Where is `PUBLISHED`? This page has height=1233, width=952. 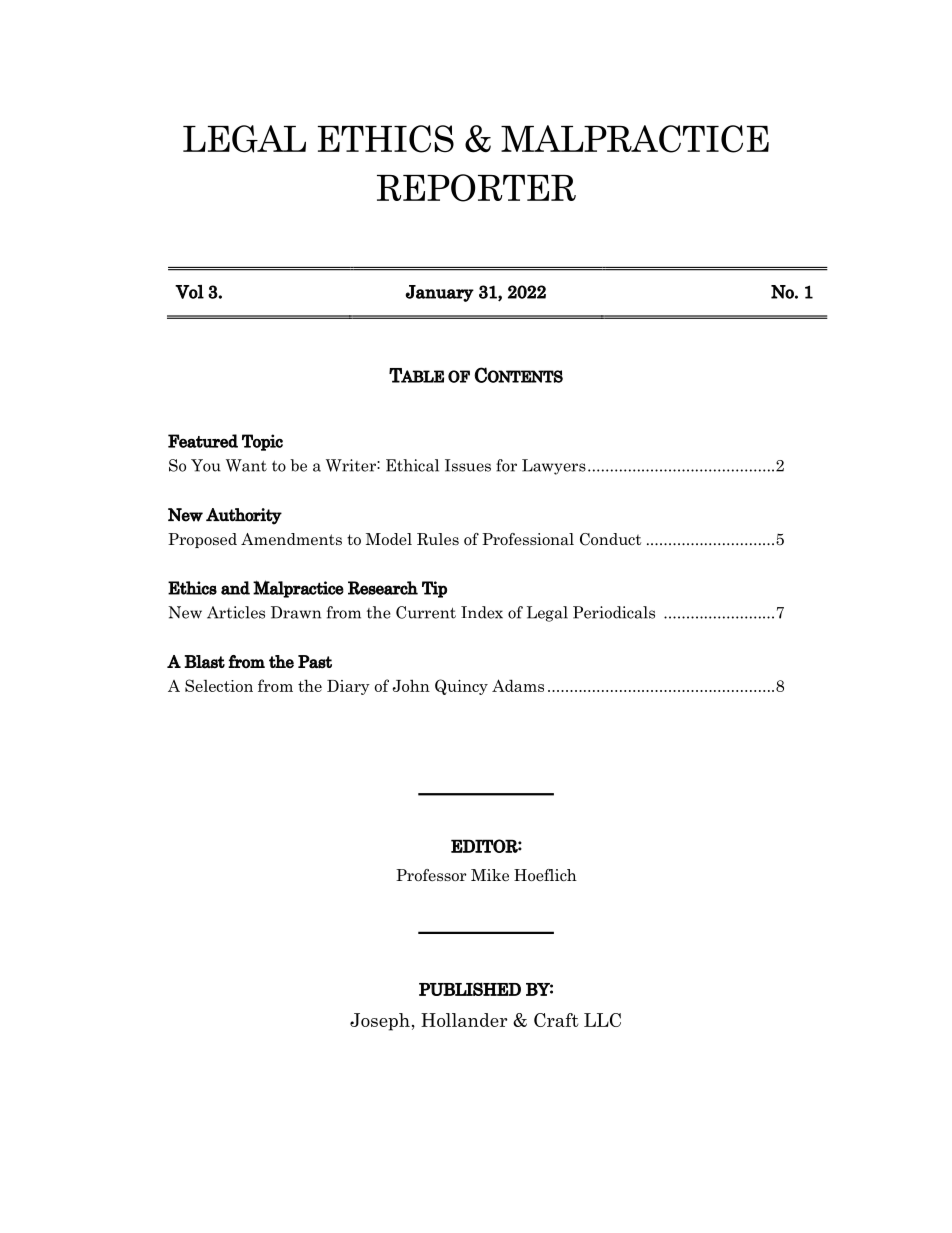 PUBLISHED is located at coordinates (470, 989).
